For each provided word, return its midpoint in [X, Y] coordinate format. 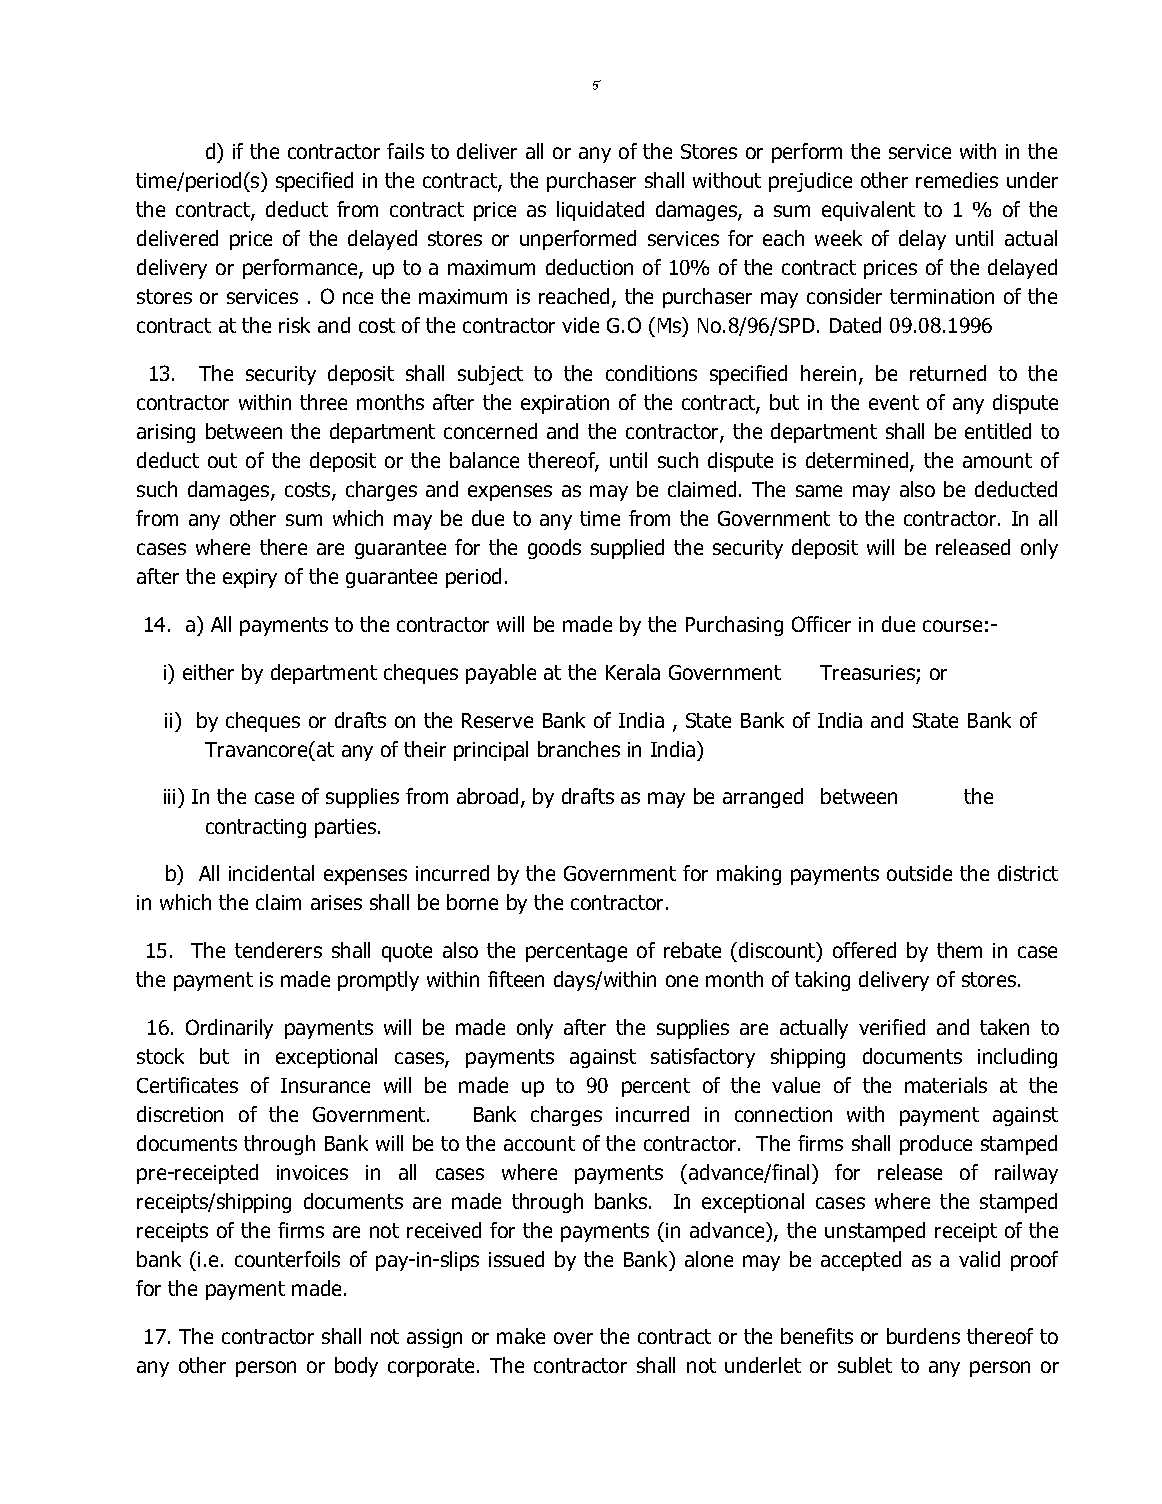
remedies [957, 180]
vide [580, 325]
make [521, 1336]
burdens [923, 1336]
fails [405, 151]
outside [919, 873]
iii [171, 796]
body [356, 1367]
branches [579, 749]
